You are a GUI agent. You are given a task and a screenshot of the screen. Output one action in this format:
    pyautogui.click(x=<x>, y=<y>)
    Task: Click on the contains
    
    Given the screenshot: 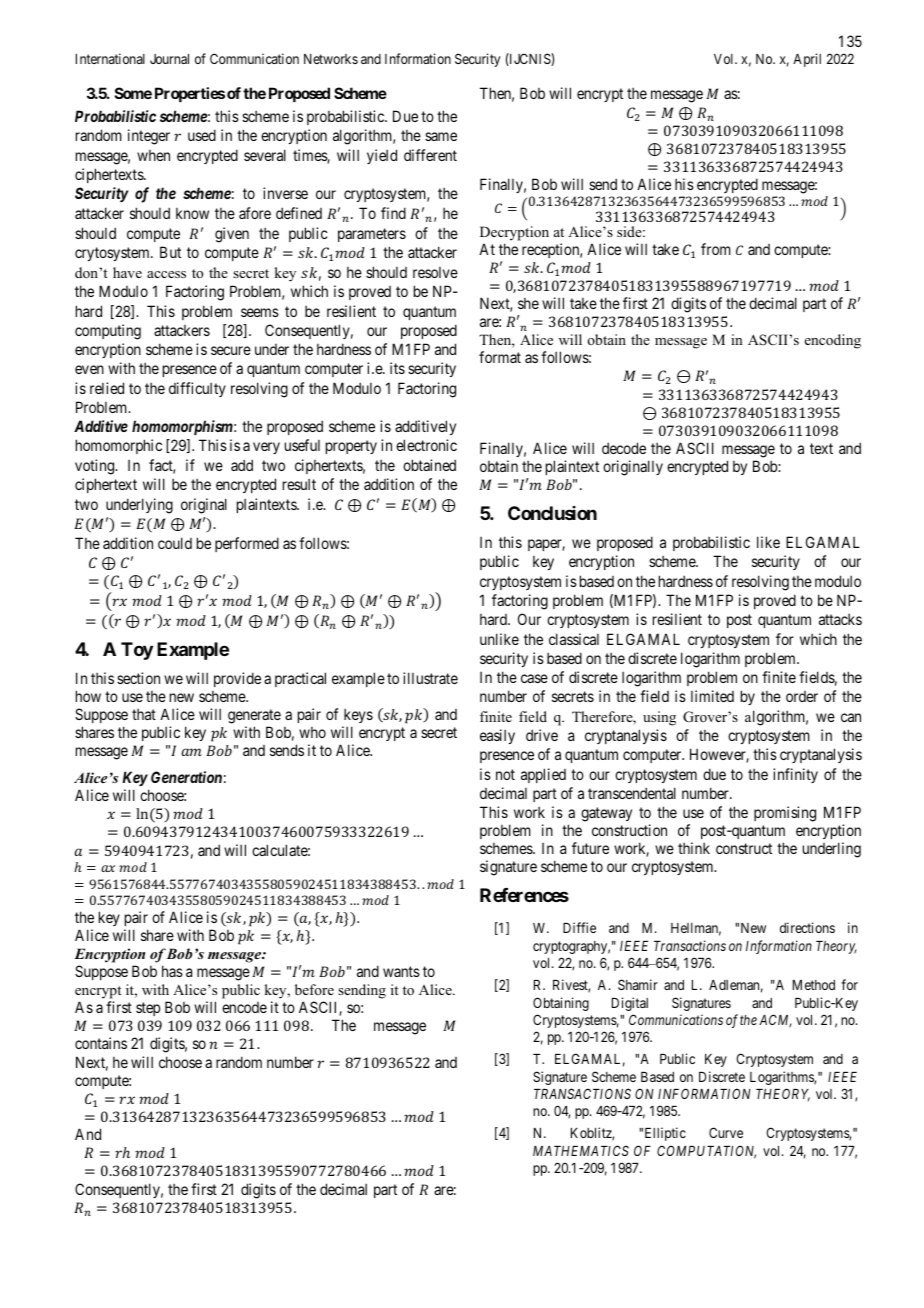 What is the action you would take?
    pyautogui.click(x=101, y=1043)
